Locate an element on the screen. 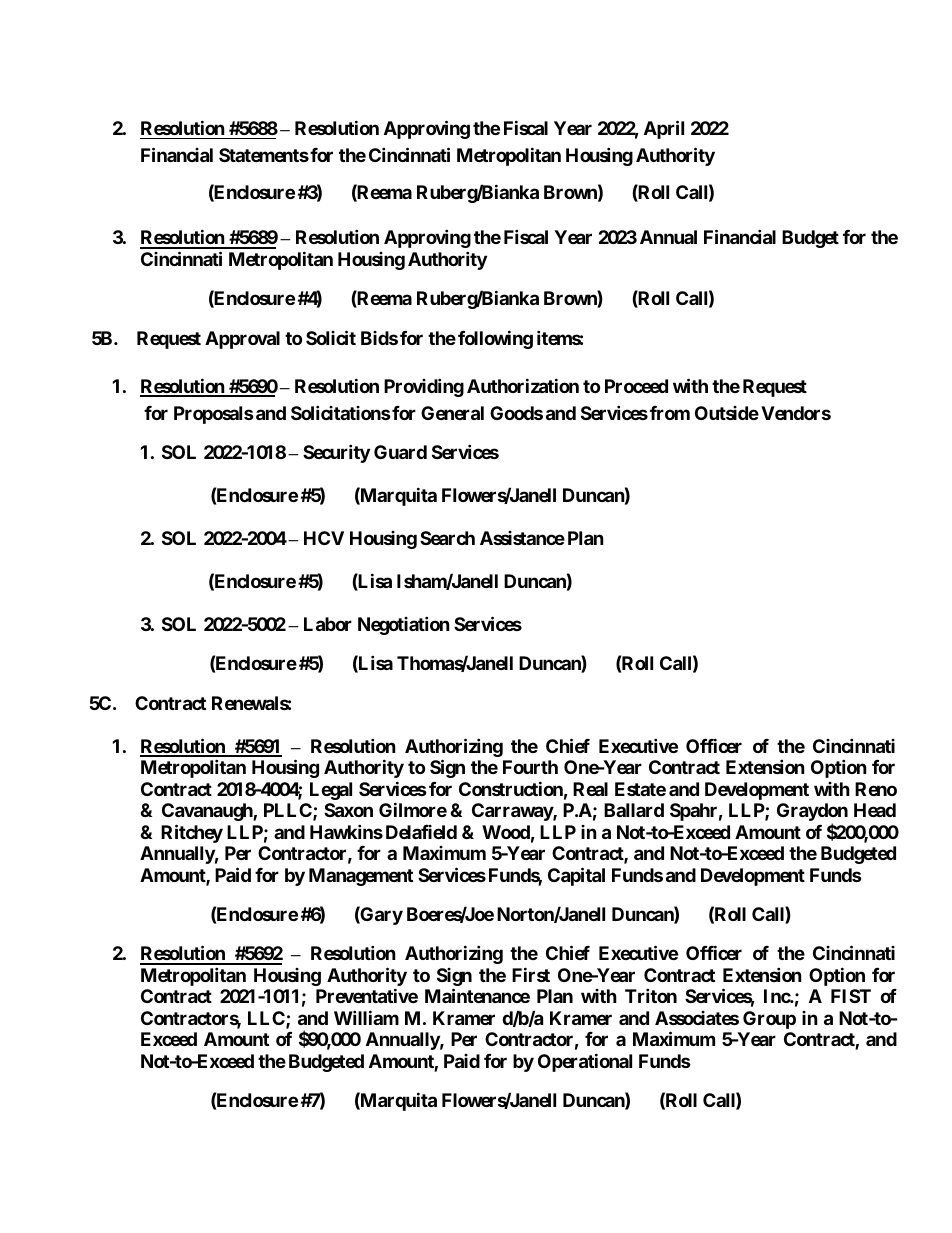 This screenshot has height=1233, width=952. Authorization is located at coordinates (523, 385).
